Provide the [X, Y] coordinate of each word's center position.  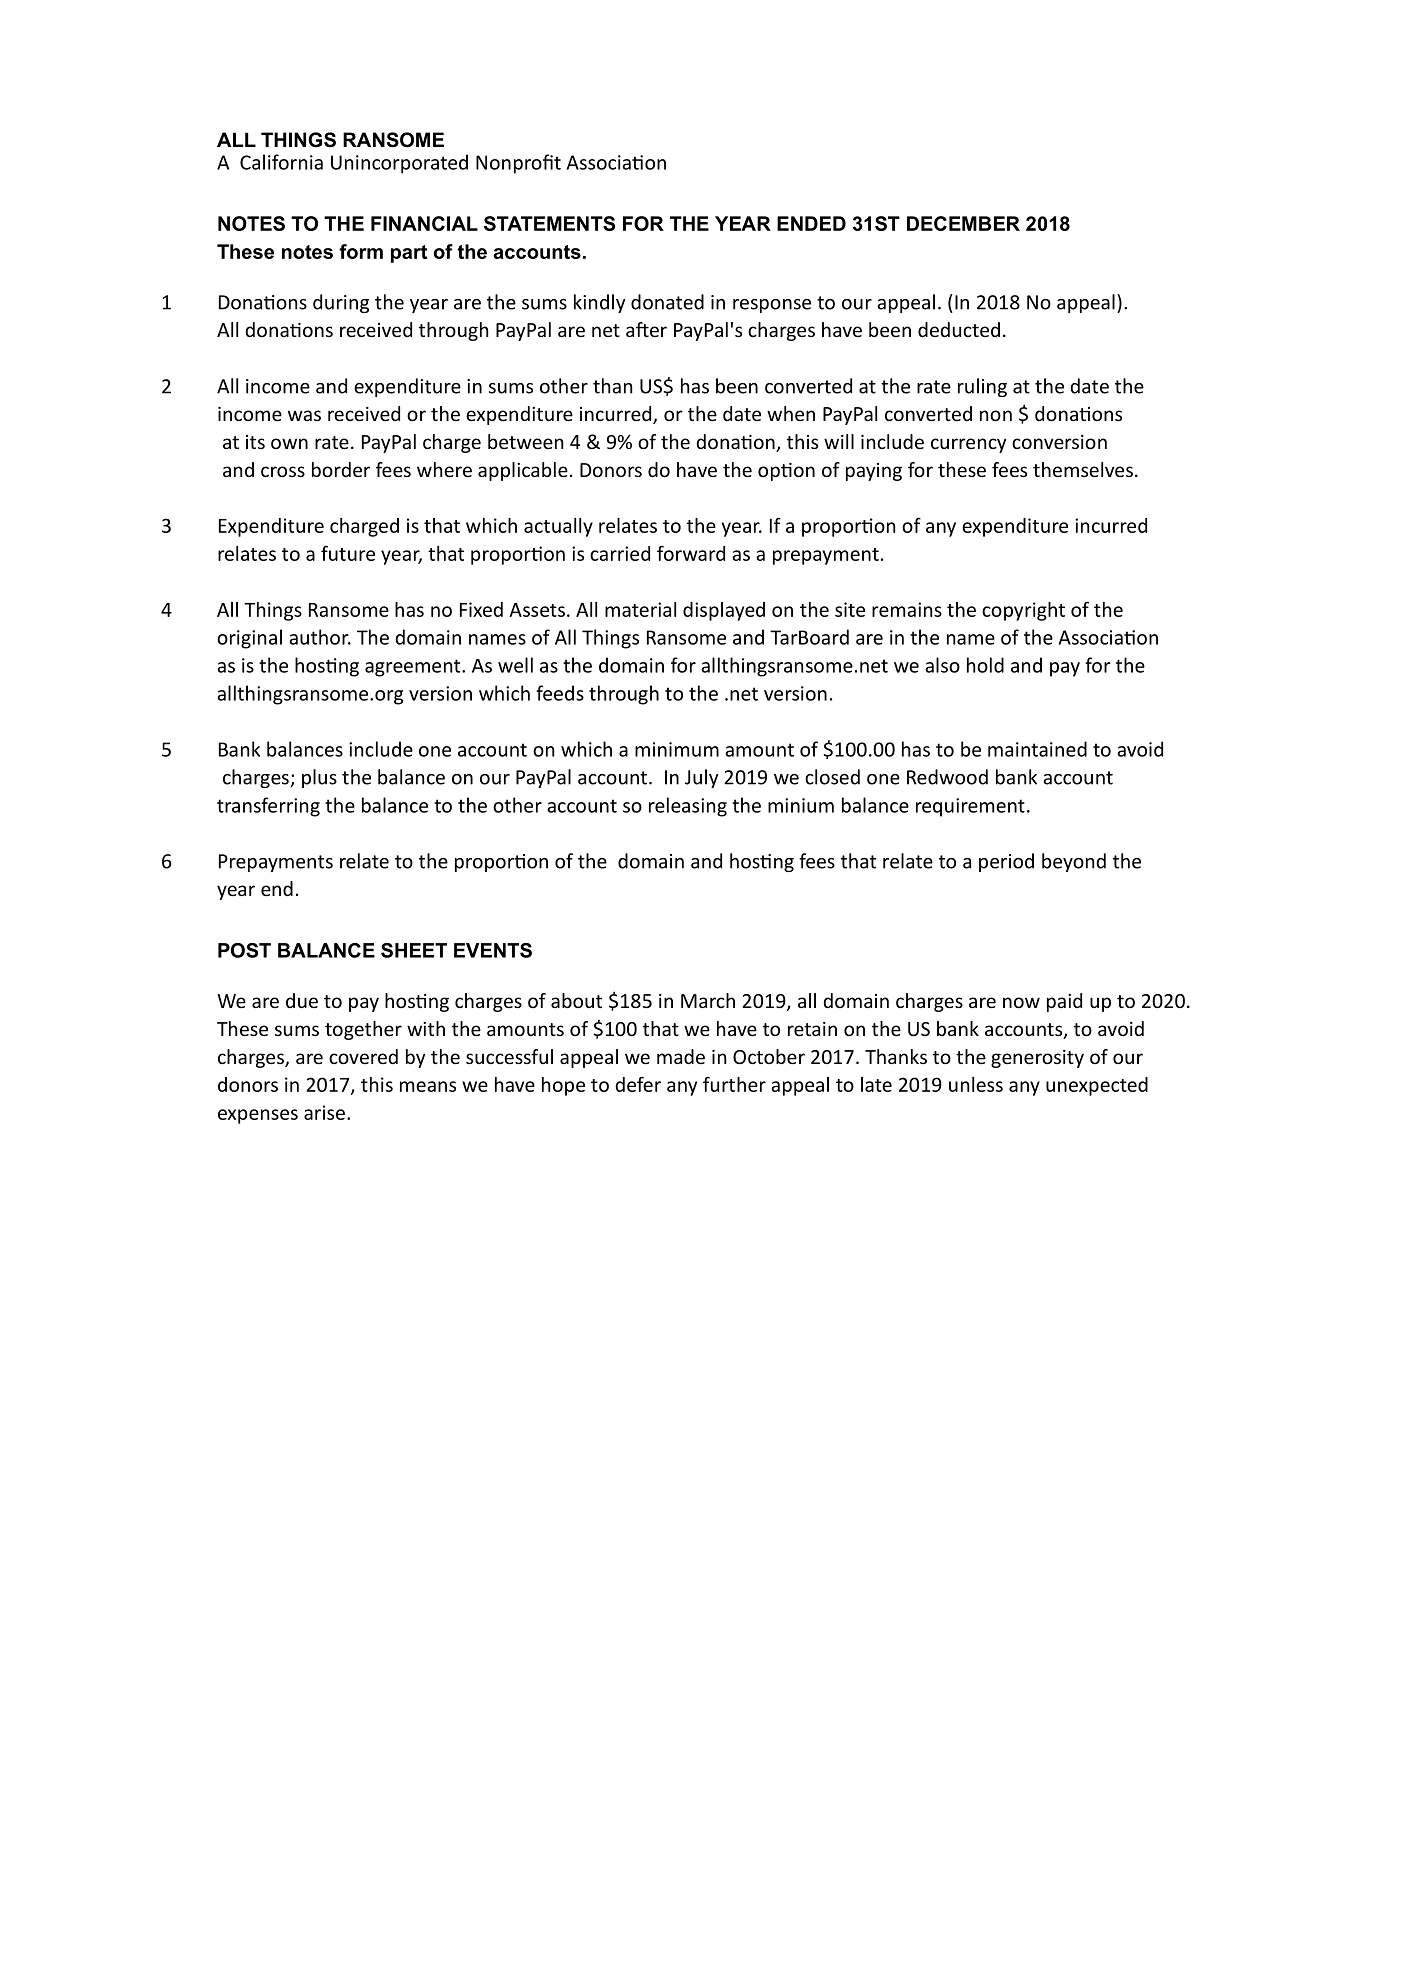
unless [976, 1084]
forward [691, 553]
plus [319, 778]
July [702, 778]
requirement [970, 807]
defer [638, 1084]
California [281, 162]
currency [968, 445]
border [341, 469]
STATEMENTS [549, 223]
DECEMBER [963, 223]
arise [324, 1112]
